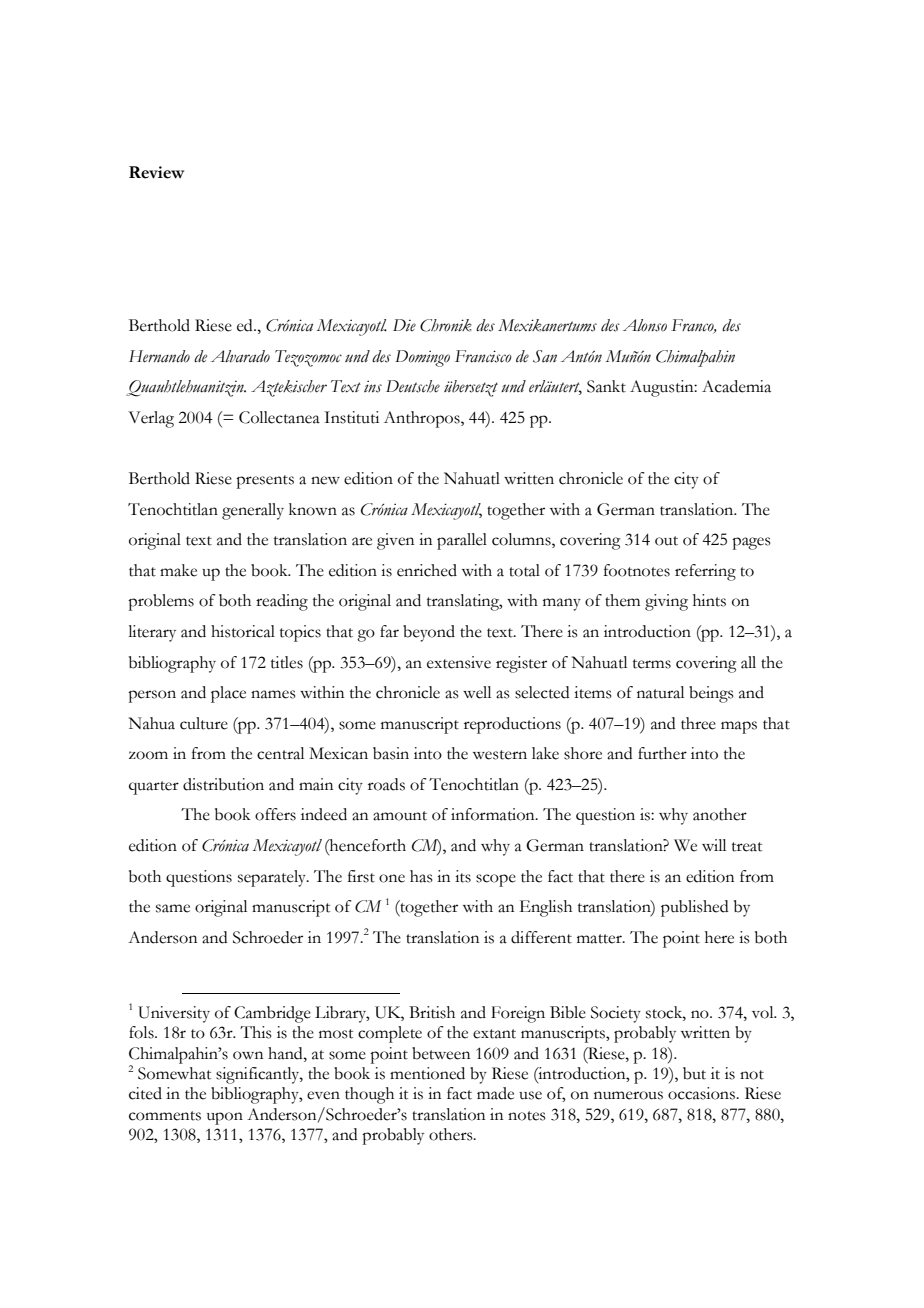 The height and width of the page is (1308, 924). What do you see at coordinates (695, 908) in the page?
I see `published` at bounding box center [695, 908].
